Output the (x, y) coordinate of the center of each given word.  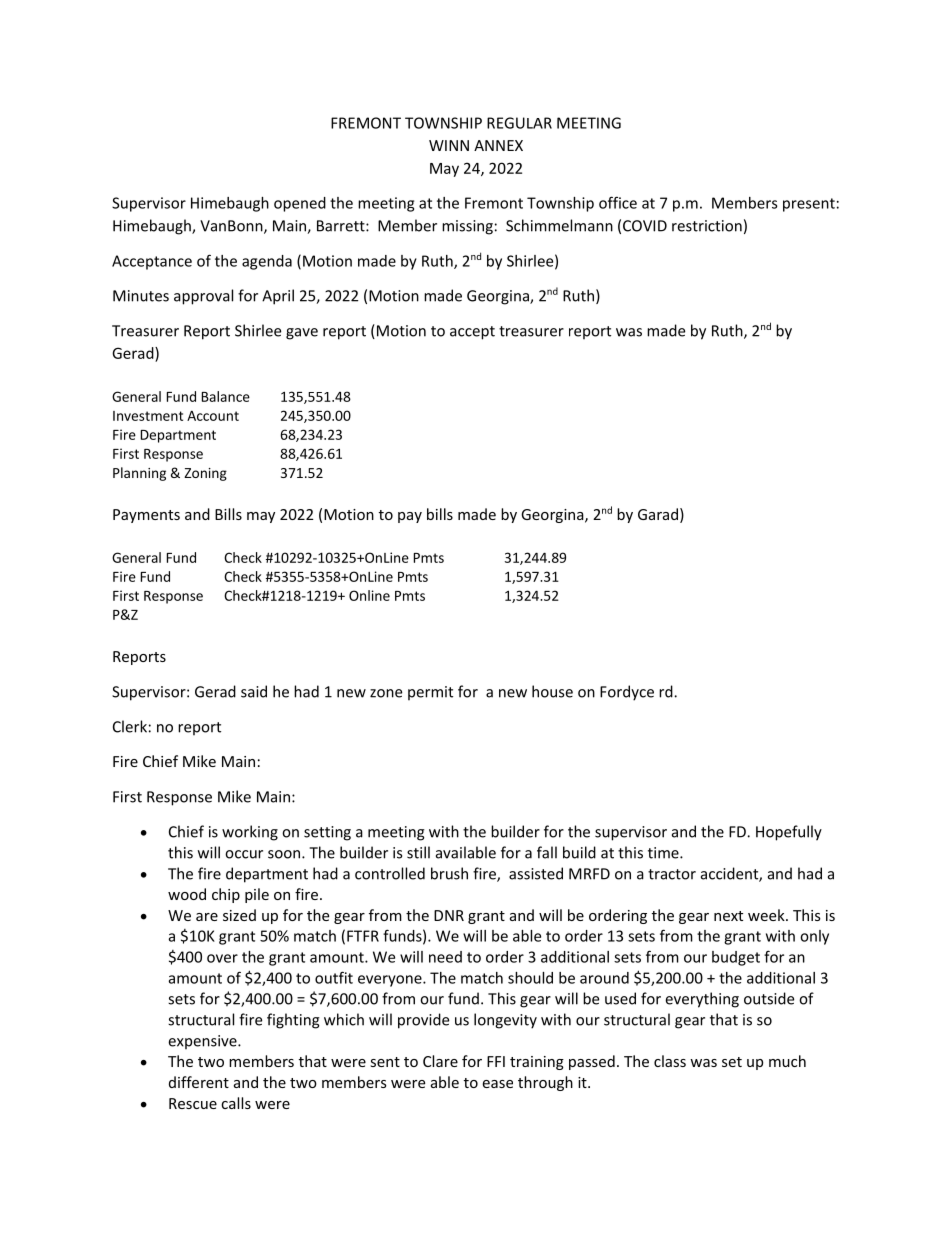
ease (497, 1084)
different (199, 1082)
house (552, 691)
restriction (707, 226)
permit (430, 693)
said (254, 691)
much (787, 1061)
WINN (449, 145)
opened (300, 204)
